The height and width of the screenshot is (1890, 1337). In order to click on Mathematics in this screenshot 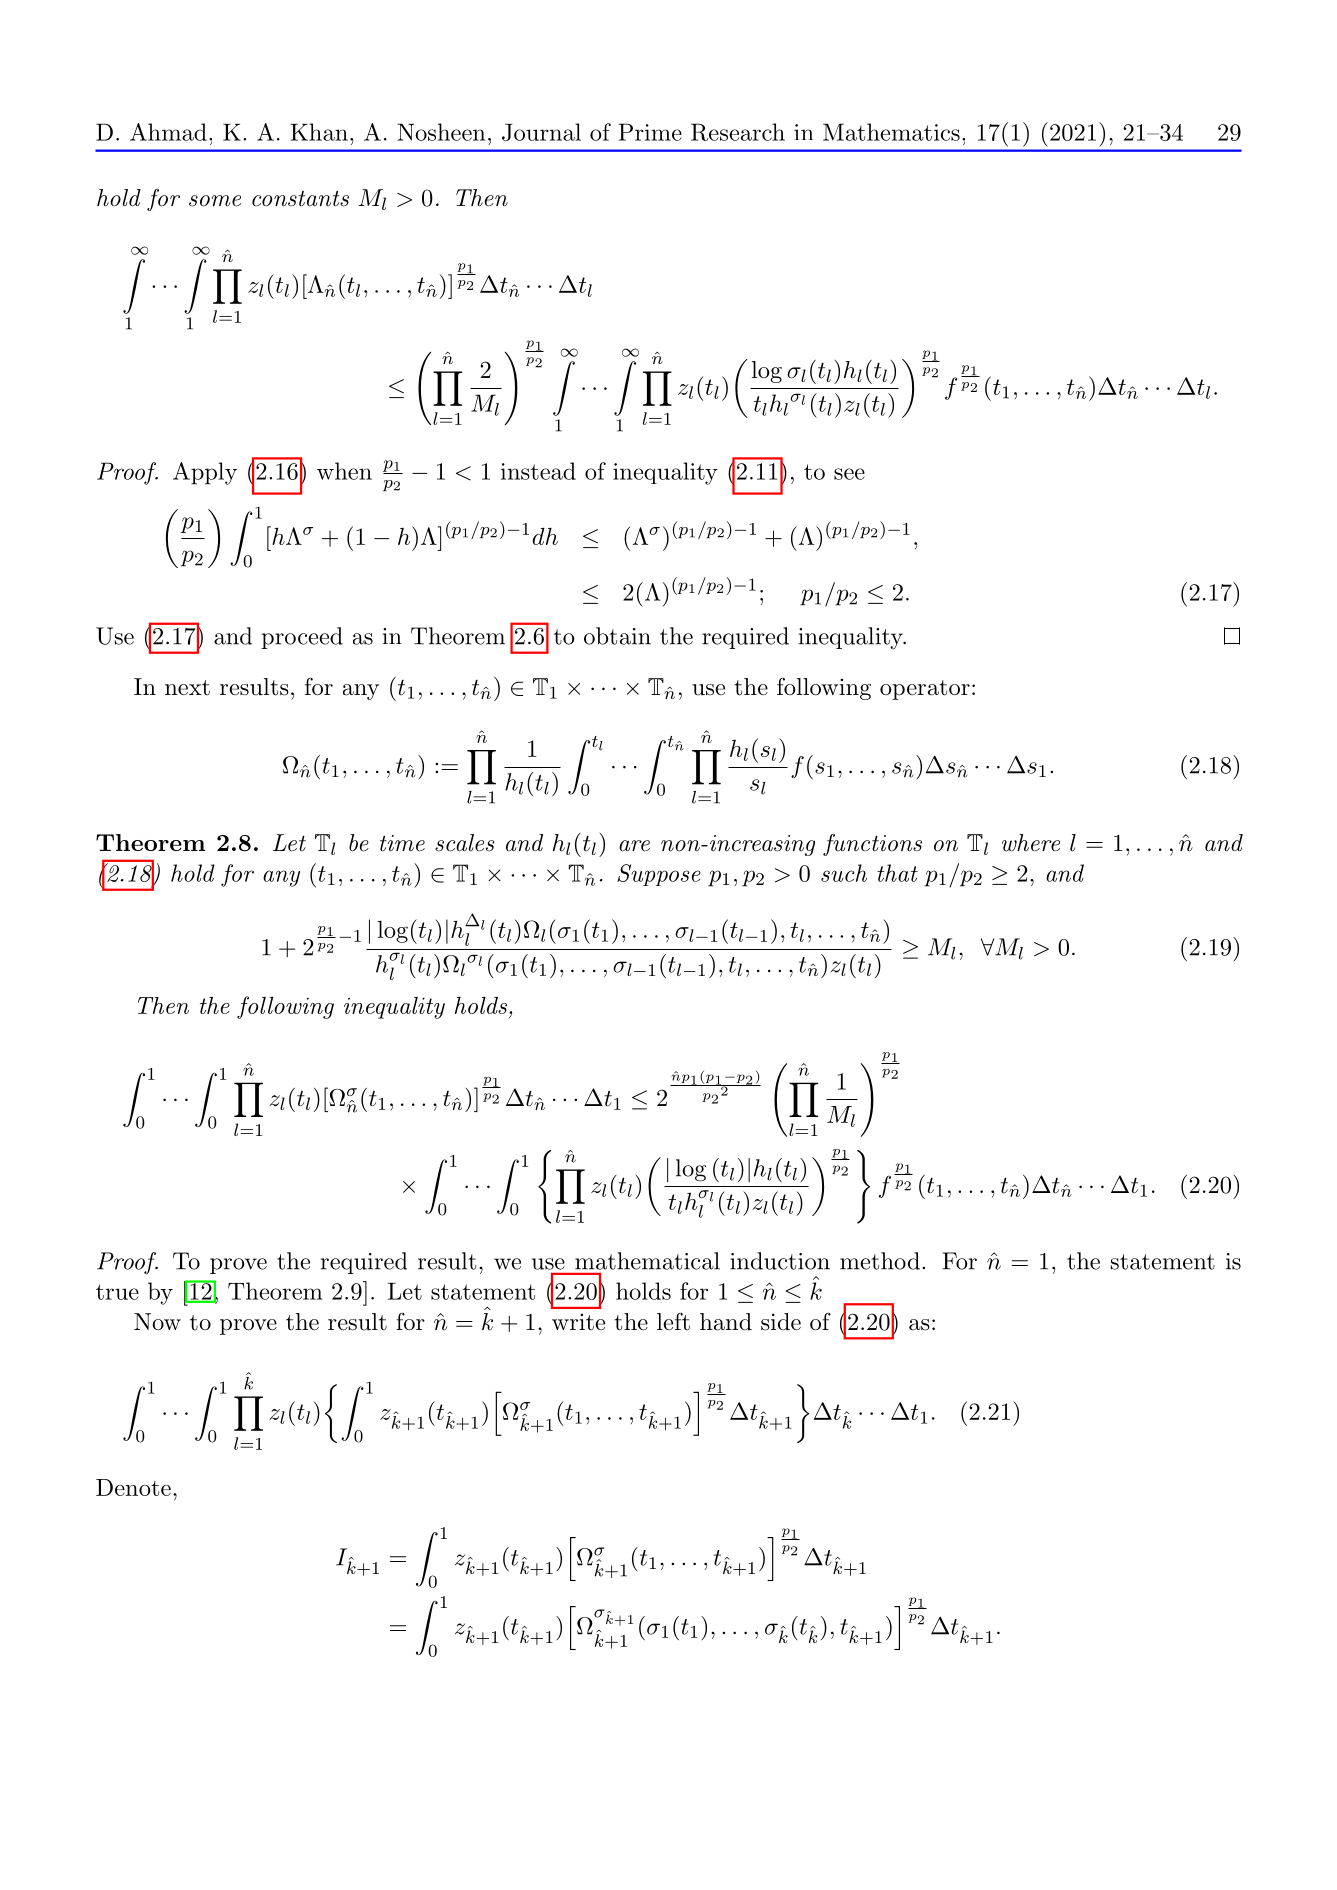, I will do `click(891, 132)`.
